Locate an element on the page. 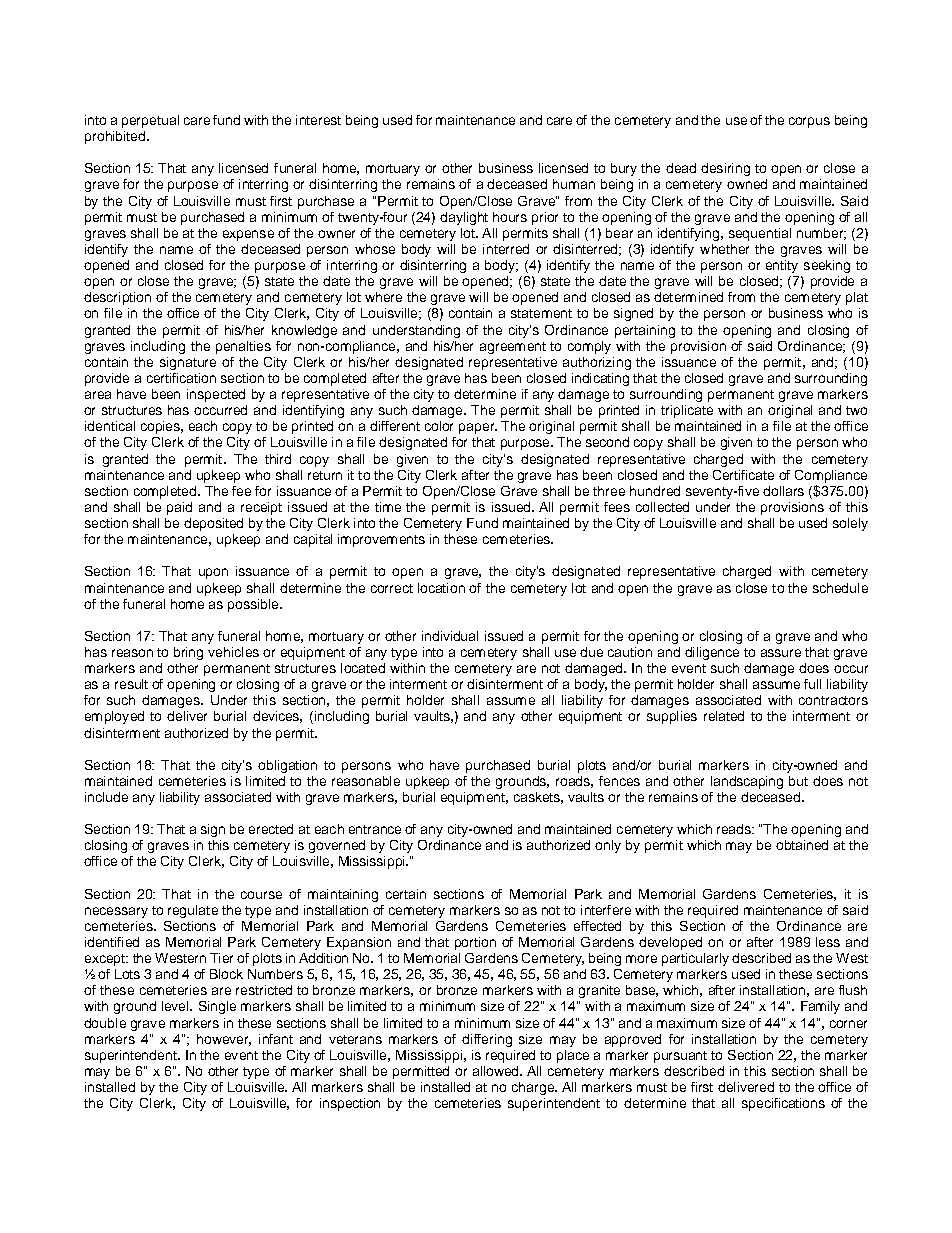 The width and height of the page is (952, 1233). desiring is located at coordinates (725, 169).
